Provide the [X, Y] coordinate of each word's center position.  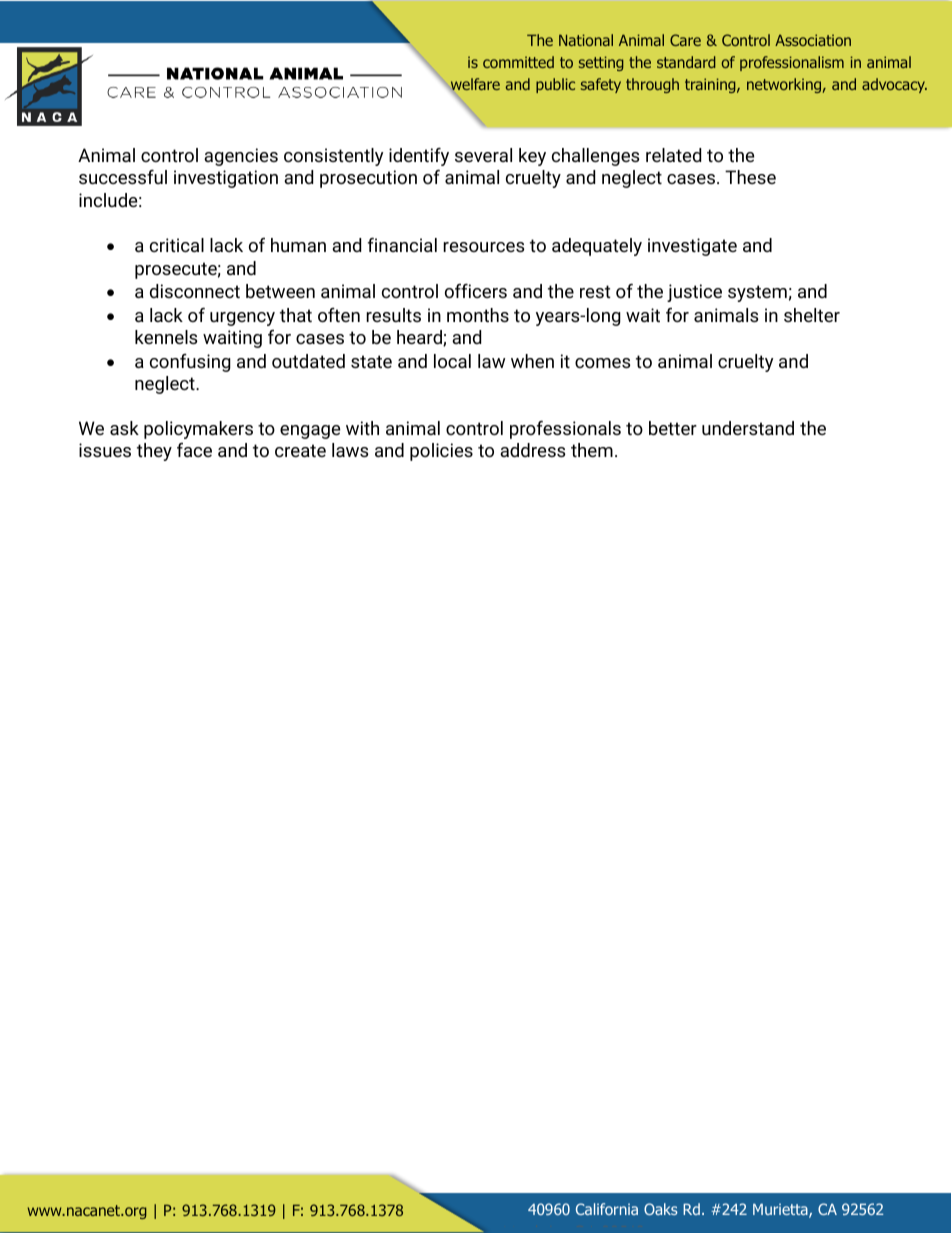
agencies [241, 157]
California [607, 1209]
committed [518, 62]
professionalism [792, 63]
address [532, 450]
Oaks [661, 1209]
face [194, 450]
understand [748, 428]
